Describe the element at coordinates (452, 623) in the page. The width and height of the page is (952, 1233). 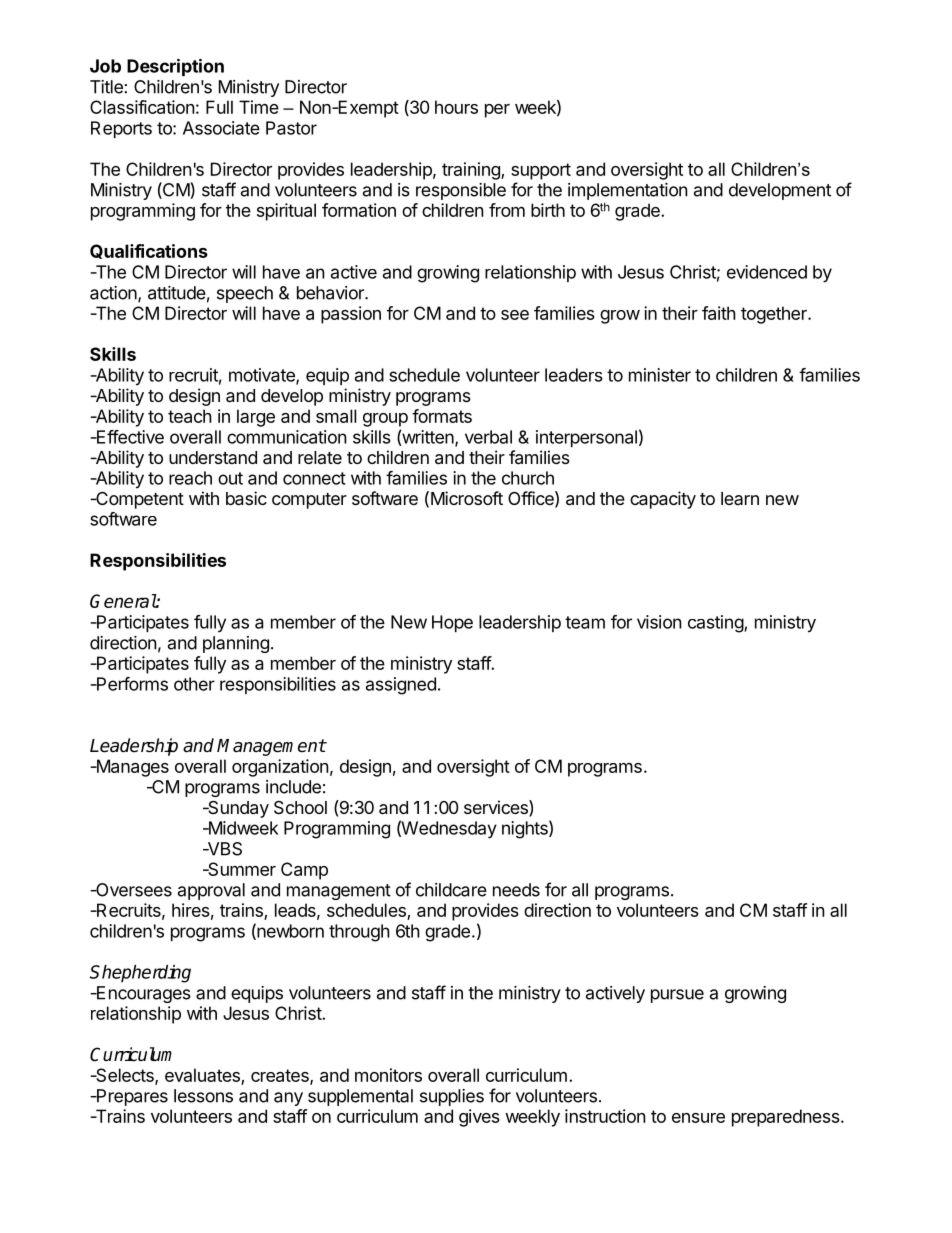
I see `Hope` at that location.
